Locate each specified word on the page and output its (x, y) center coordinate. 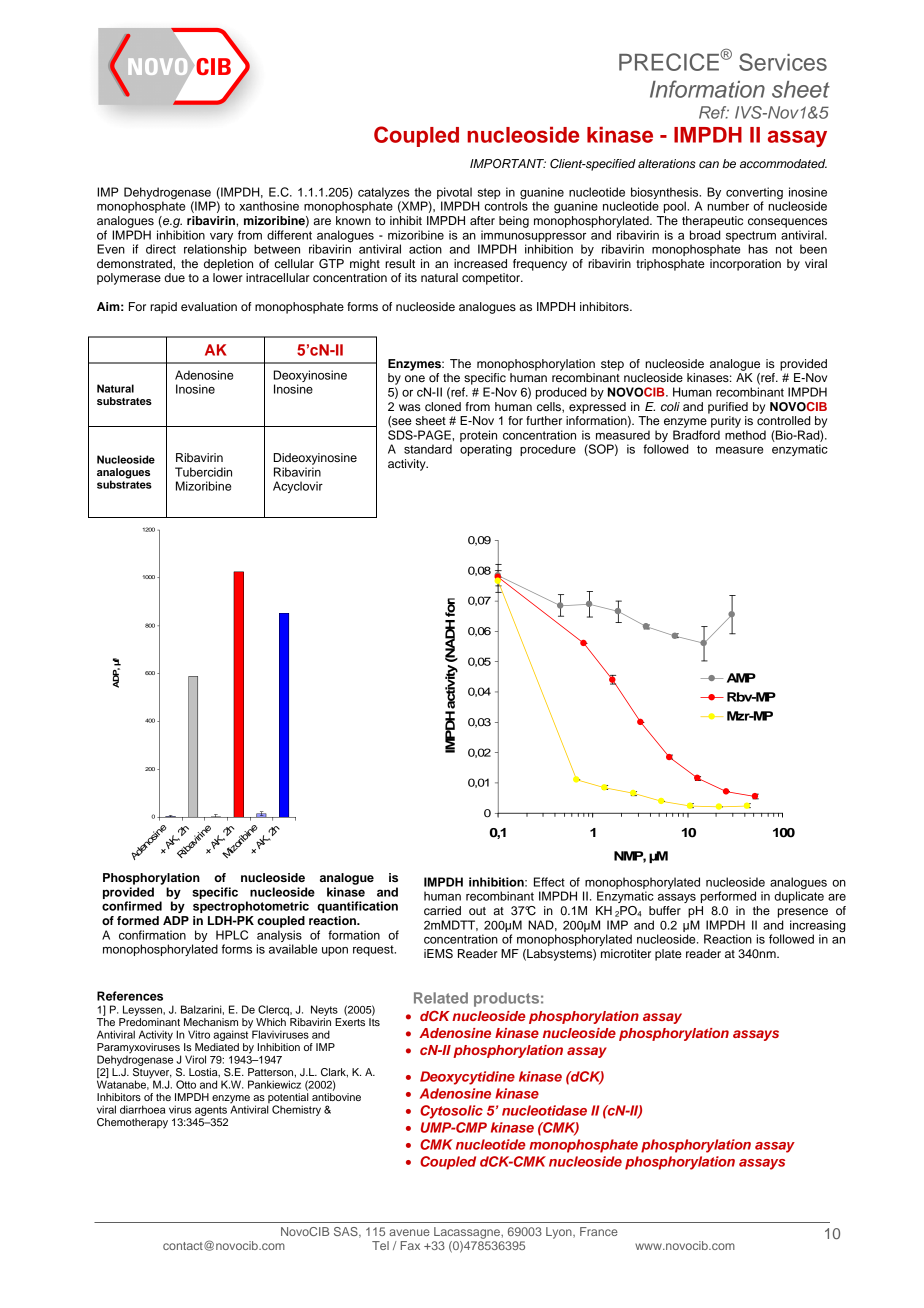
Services (783, 62)
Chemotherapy (132, 1123)
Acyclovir (298, 487)
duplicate (799, 896)
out (477, 911)
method (745, 435)
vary (221, 237)
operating (486, 450)
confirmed (132, 906)
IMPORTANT (508, 164)
